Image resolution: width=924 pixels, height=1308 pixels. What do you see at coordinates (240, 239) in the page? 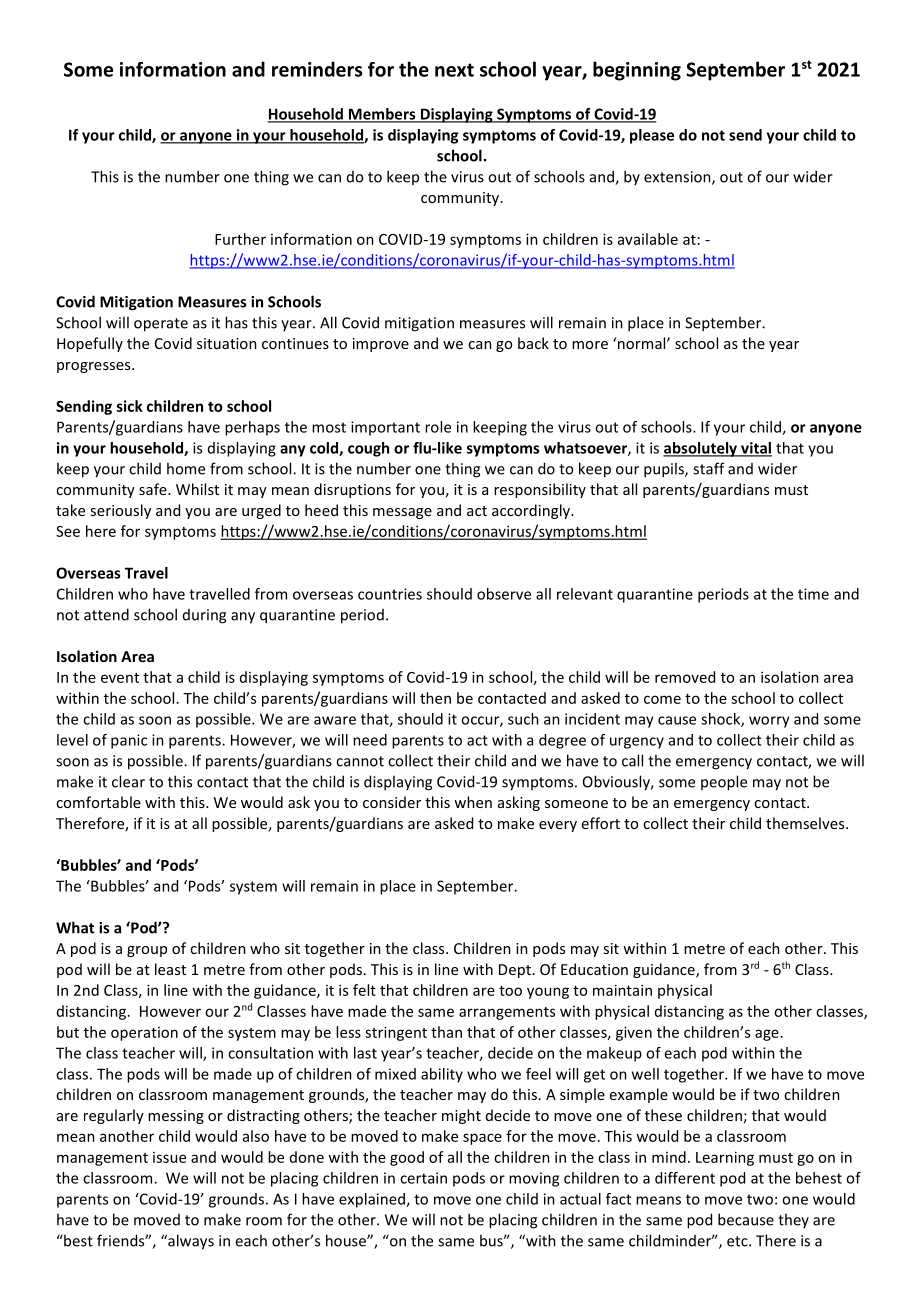
I see `Further` at bounding box center [240, 239].
